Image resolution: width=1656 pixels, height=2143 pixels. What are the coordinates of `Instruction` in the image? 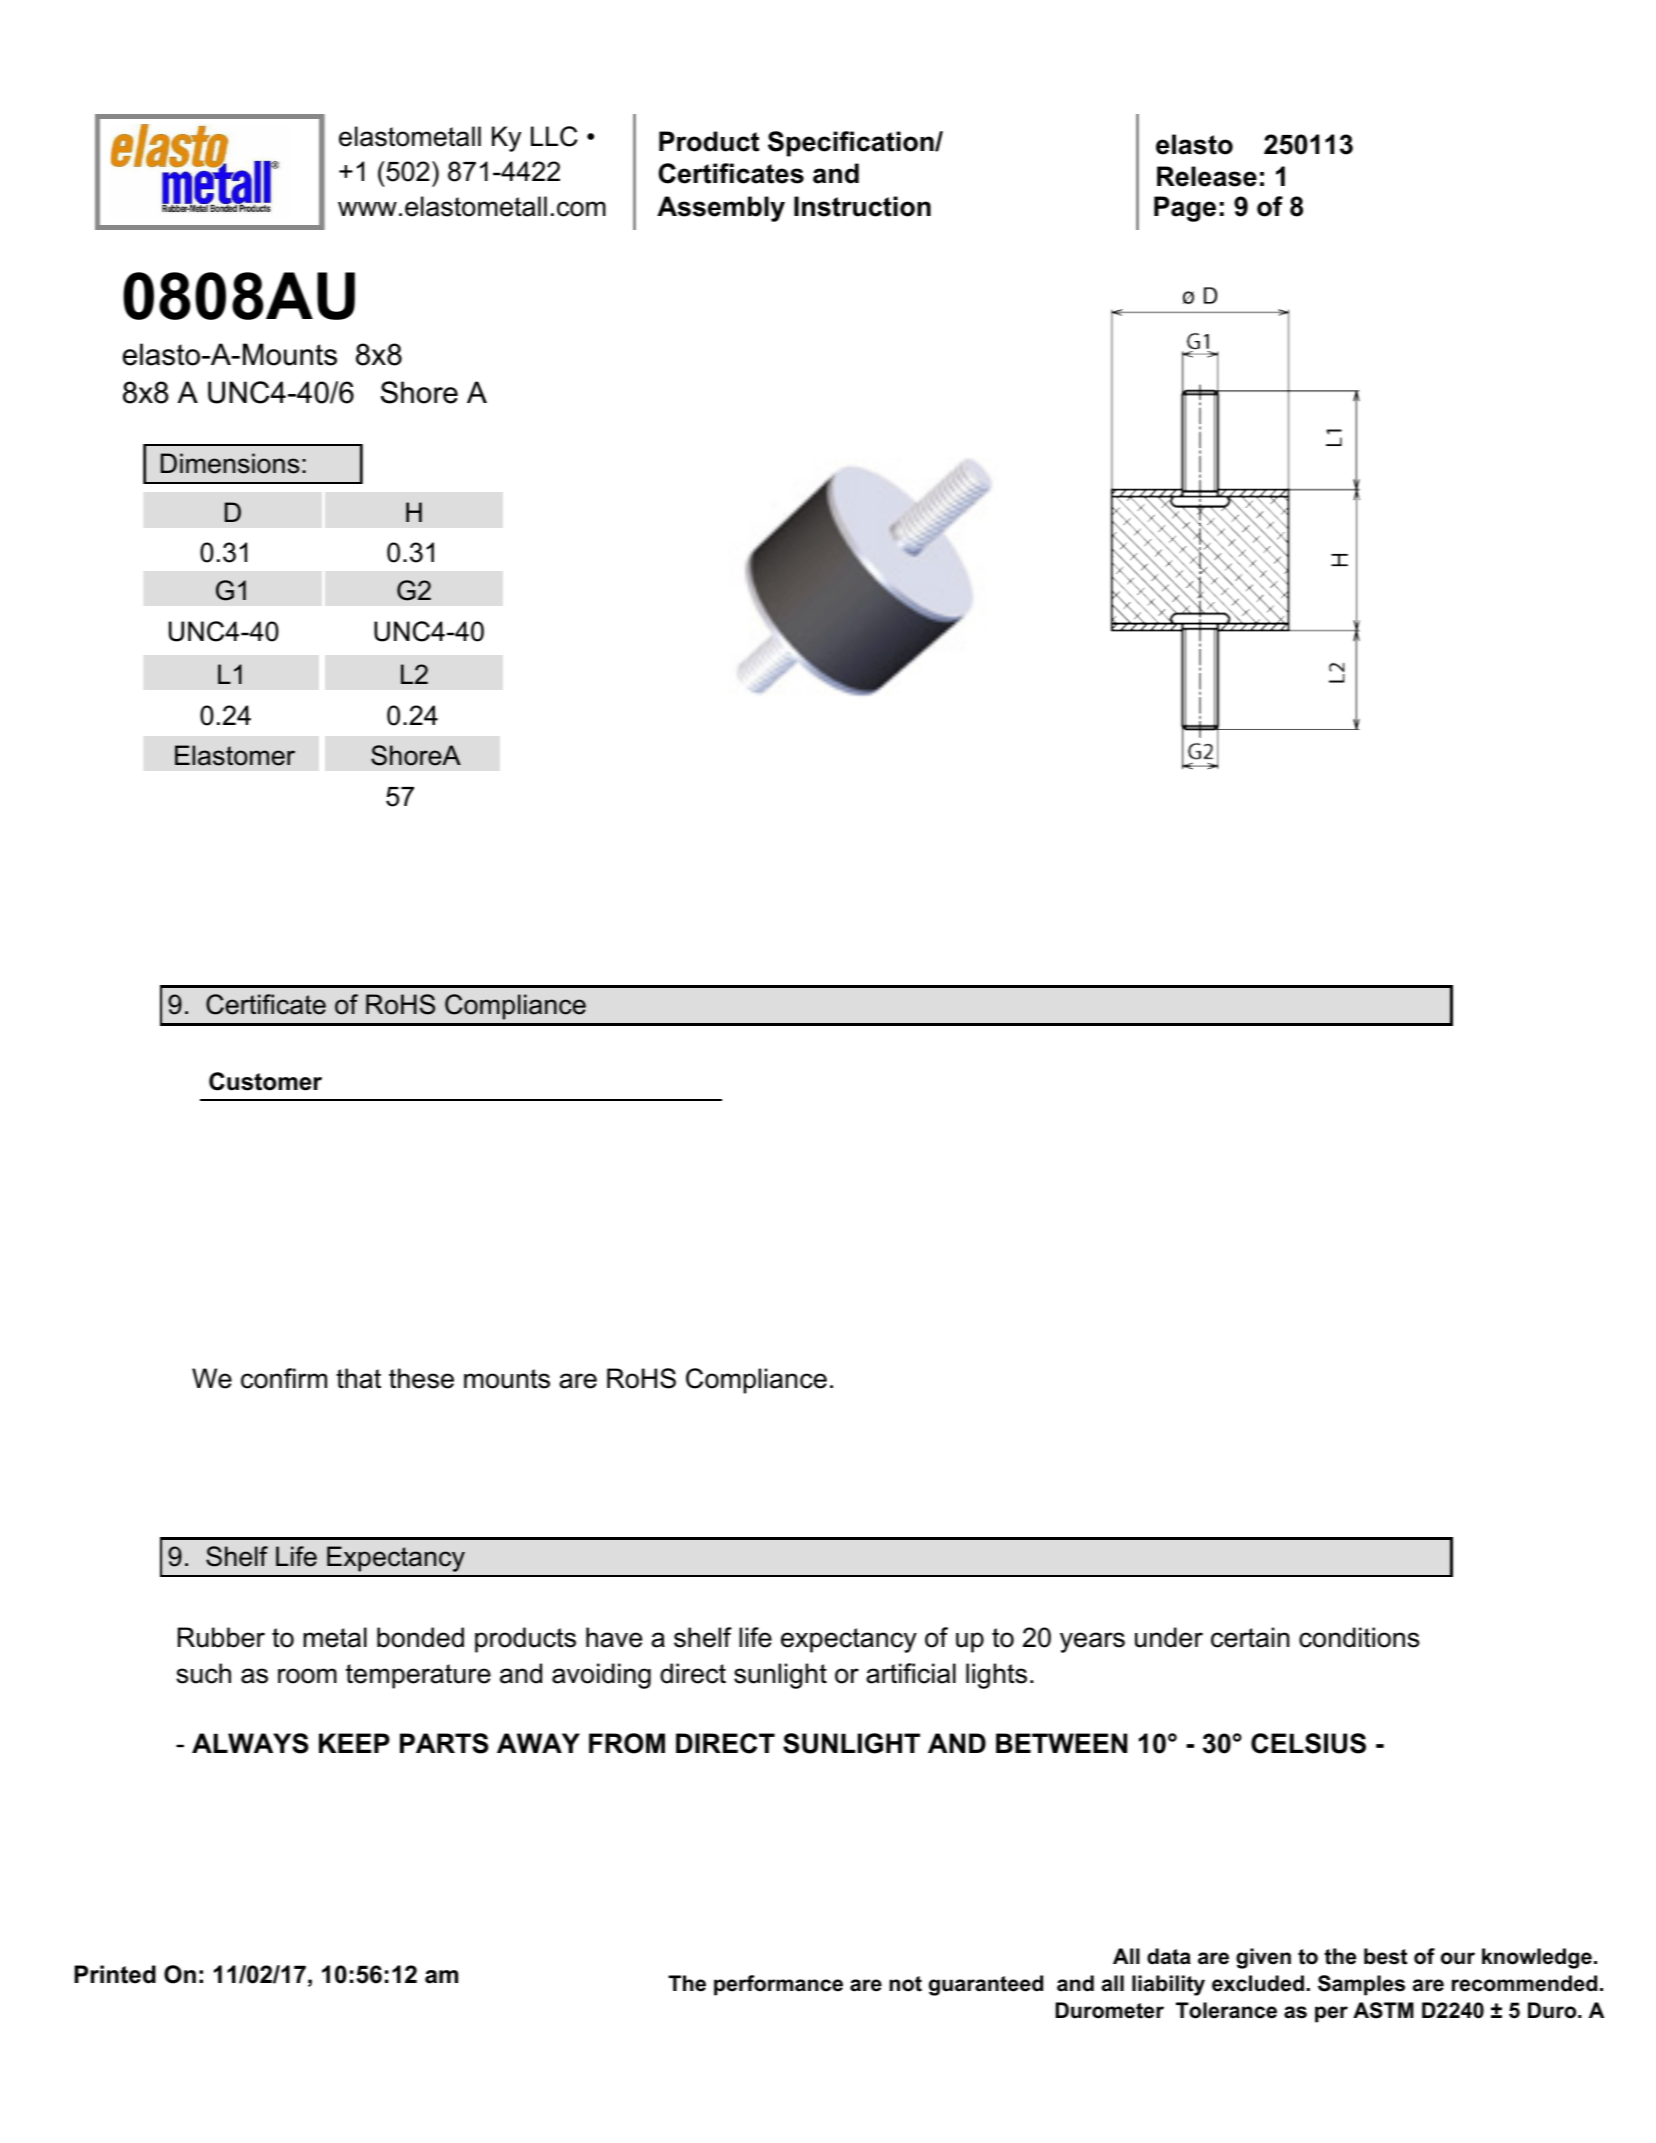 It's located at (862, 206).
